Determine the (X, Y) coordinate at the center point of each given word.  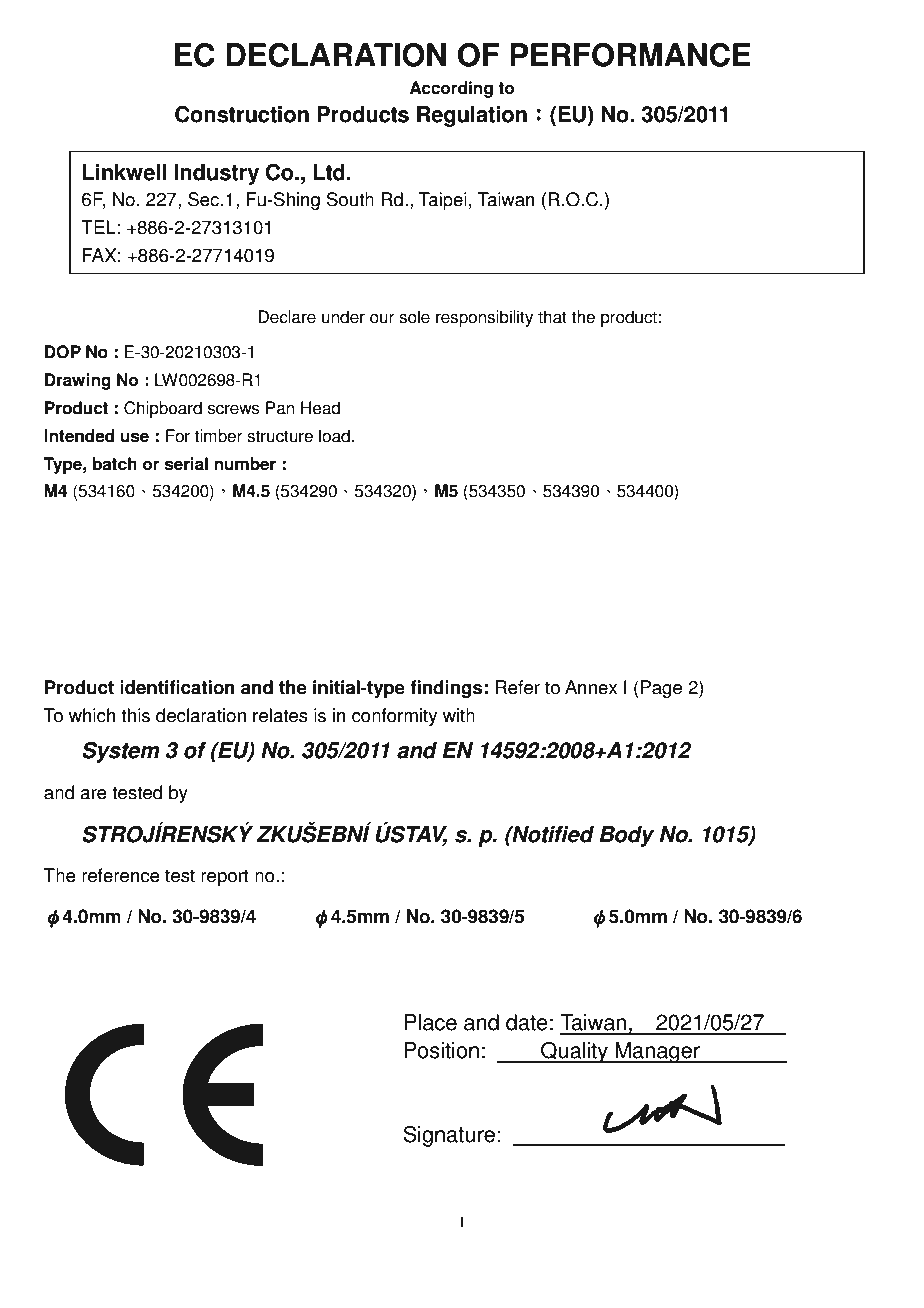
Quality (574, 1052)
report (225, 877)
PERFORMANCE (630, 55)
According (451, 89)
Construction (242, 114)
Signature (449, 1136)
